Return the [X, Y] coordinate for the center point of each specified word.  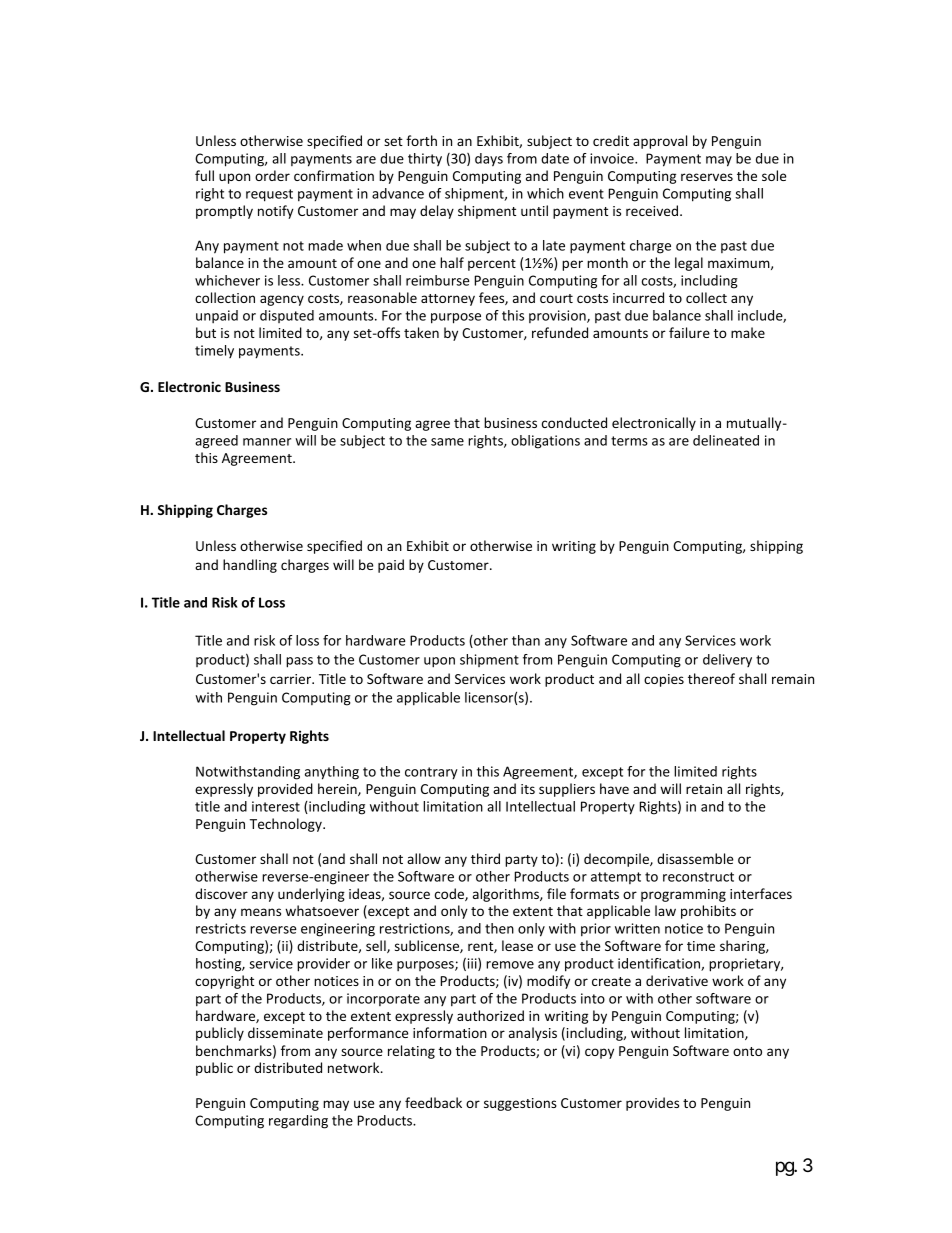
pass [299, 662]
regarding [298, 1122]
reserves [707, 177]
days [489, 160]
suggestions [520, 1104]
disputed [287, 316]
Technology [287, 825]
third [485, 858]
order [272, 175]
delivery [727, 660]
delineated [726, 440]
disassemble [695, 858]
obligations [545, 442]
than [526, 640]
